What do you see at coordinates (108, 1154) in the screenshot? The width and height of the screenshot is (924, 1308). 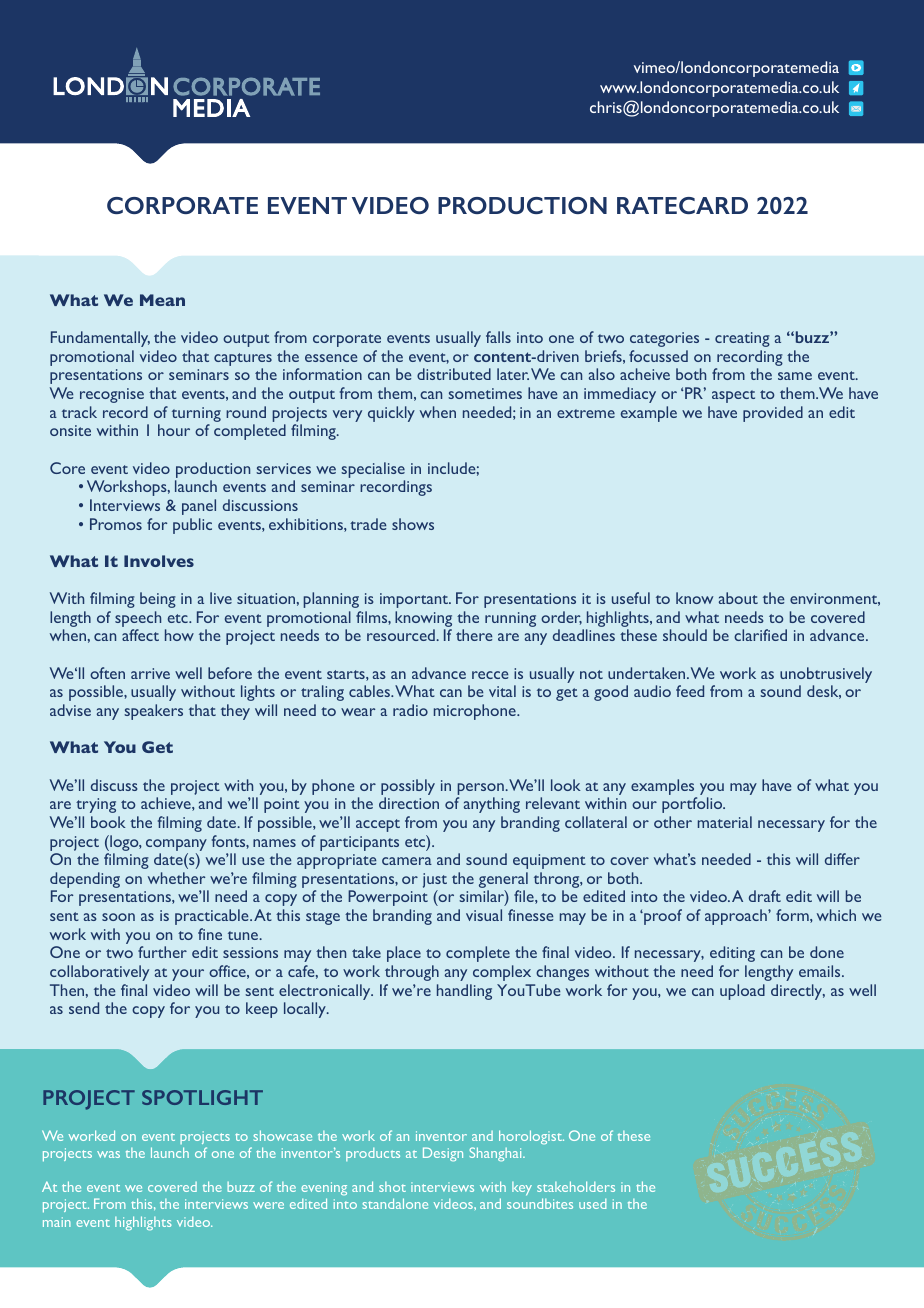 I see `was` at bounding box center [108, 1154].
